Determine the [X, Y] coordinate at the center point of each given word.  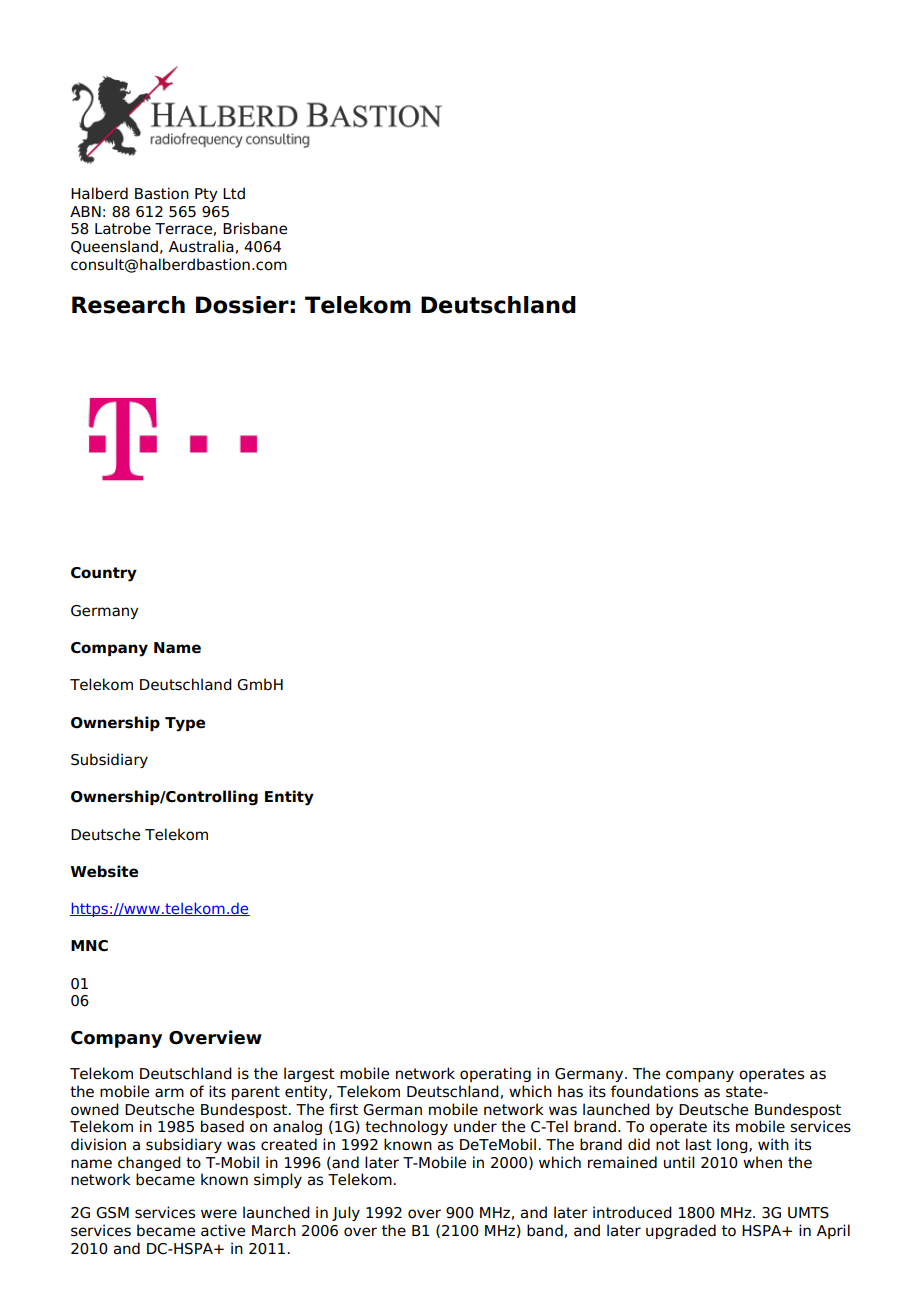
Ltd [234, 193]
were [219, 1214]
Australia [201, 246]
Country [104, 574]
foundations [654, 1091]
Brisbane [255, 228]
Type [185, 724]
